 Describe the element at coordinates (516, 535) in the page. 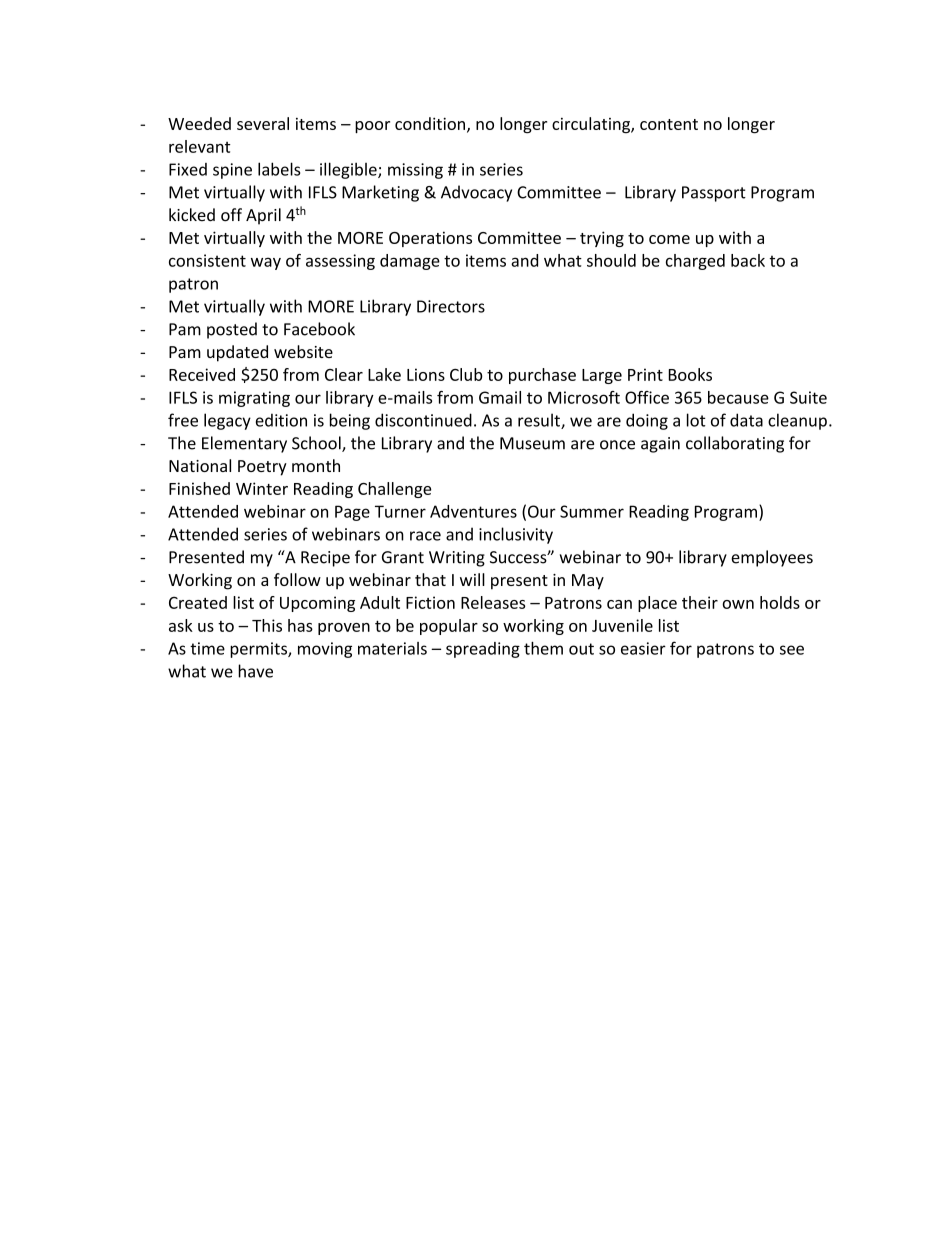

I see `inclusivity` at that location.
